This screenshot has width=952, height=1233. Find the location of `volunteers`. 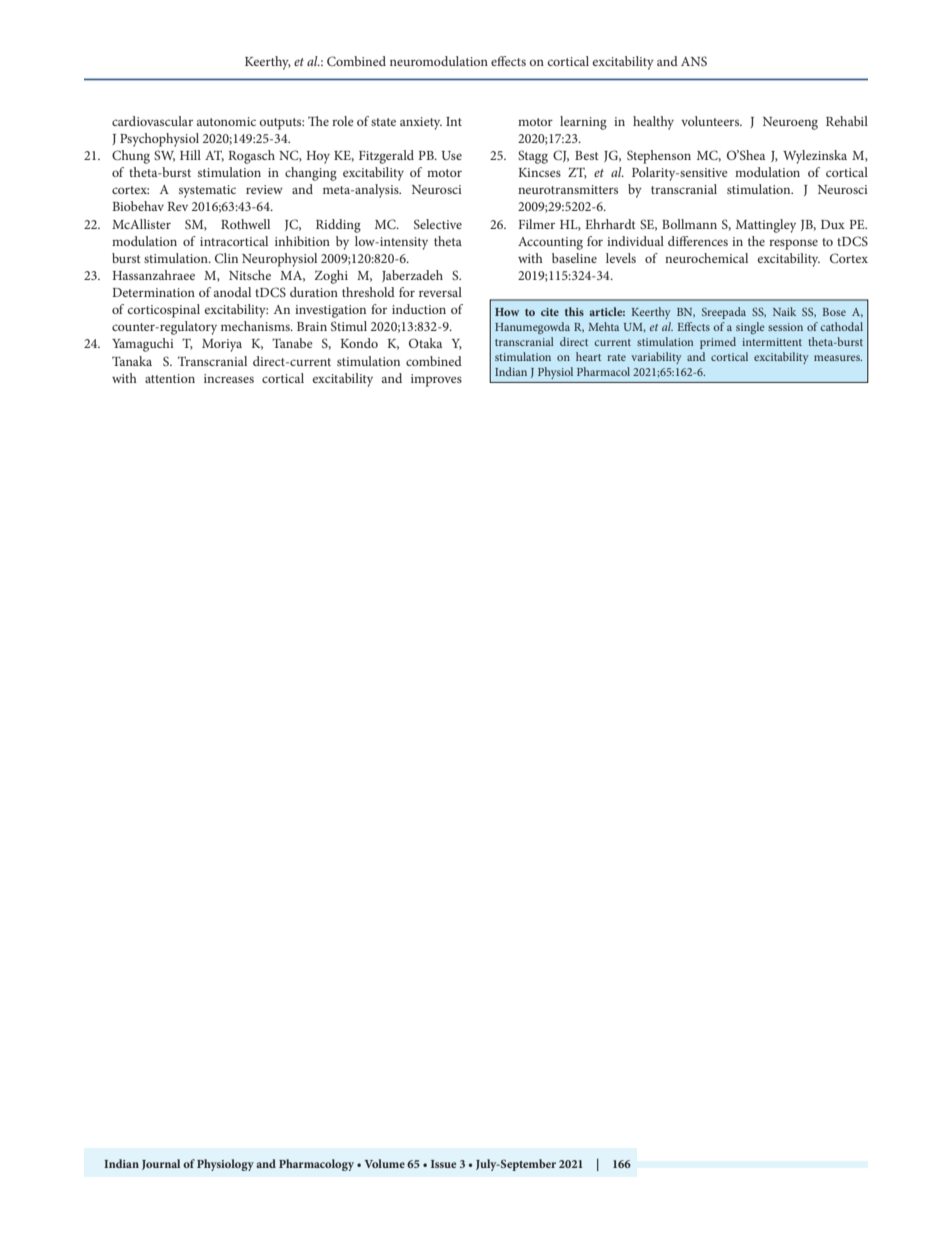

volunteers is located at coordinates (711, 121).
